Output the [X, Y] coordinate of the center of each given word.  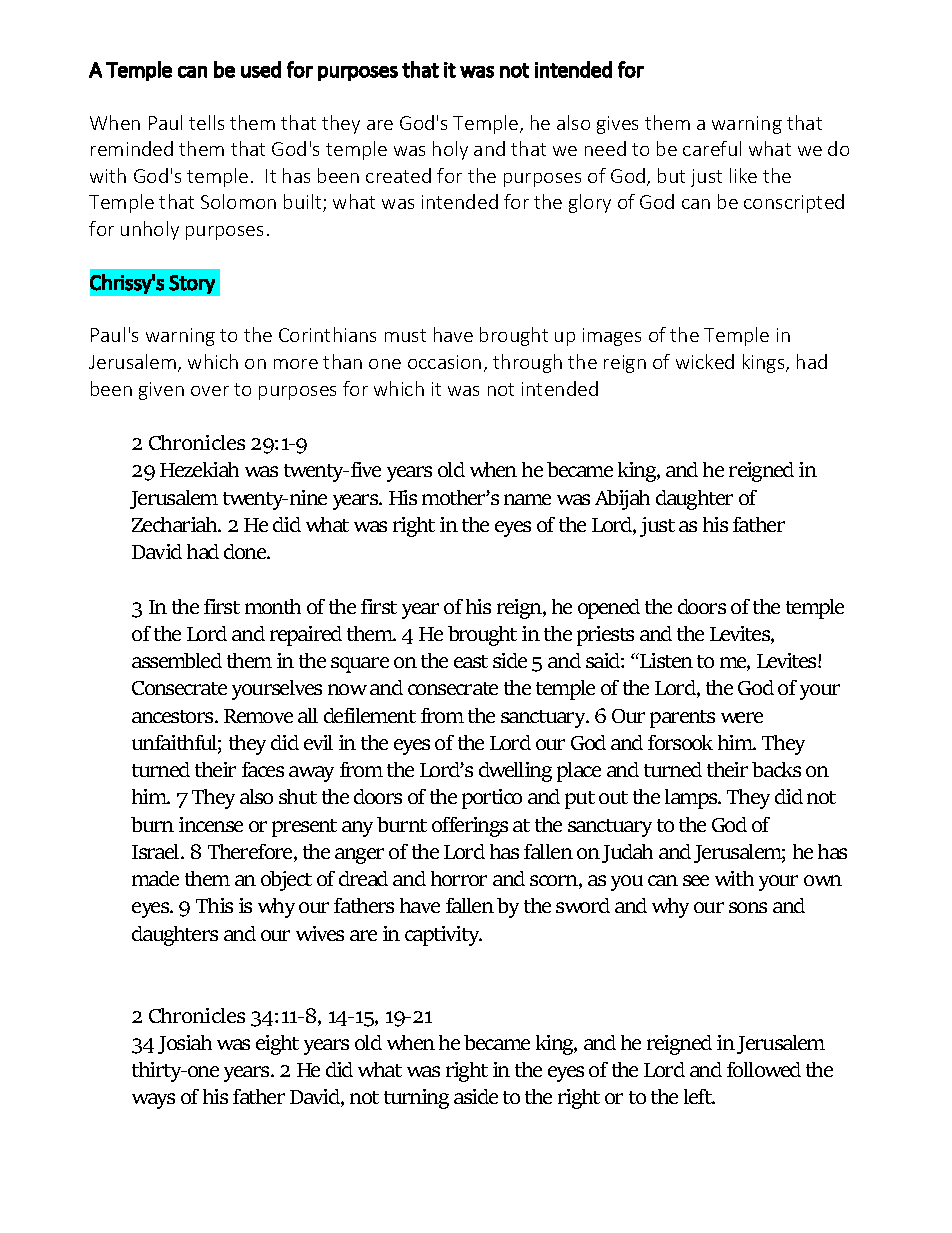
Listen [665, 660]
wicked [705, 361]
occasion [444, 362]
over [210, 391]
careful [712, 148]
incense [211, 824]
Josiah [185, 1044]
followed [764, 1069]
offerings [470, 827]
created [398, 175]
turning [416, 1099]
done [246, 551]
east [471, 661]
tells [206, 122]
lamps [692, 799]
